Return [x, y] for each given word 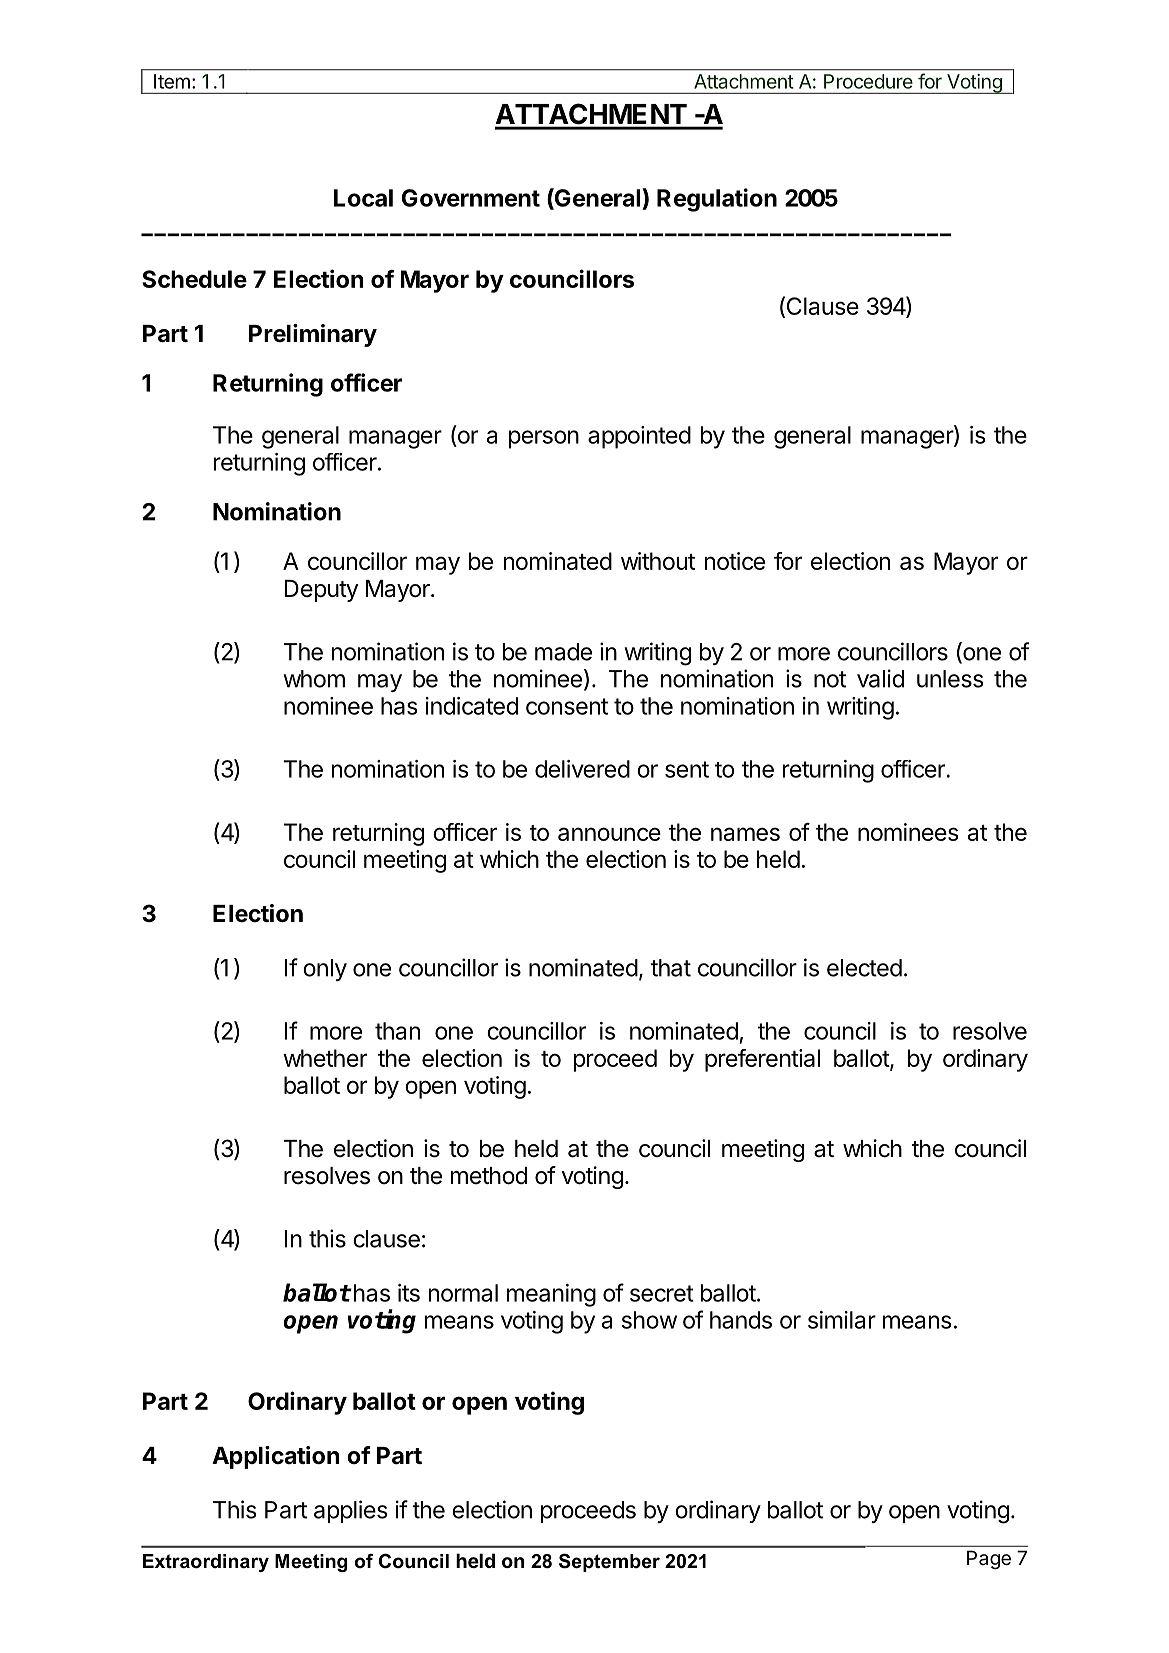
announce [609, 834]
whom [314, 679]
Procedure [868, 81]
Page [989, 1559]
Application [276, 1457]
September [609, 1562]
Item [172, 81]
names [745, 834]
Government [471, 198]
